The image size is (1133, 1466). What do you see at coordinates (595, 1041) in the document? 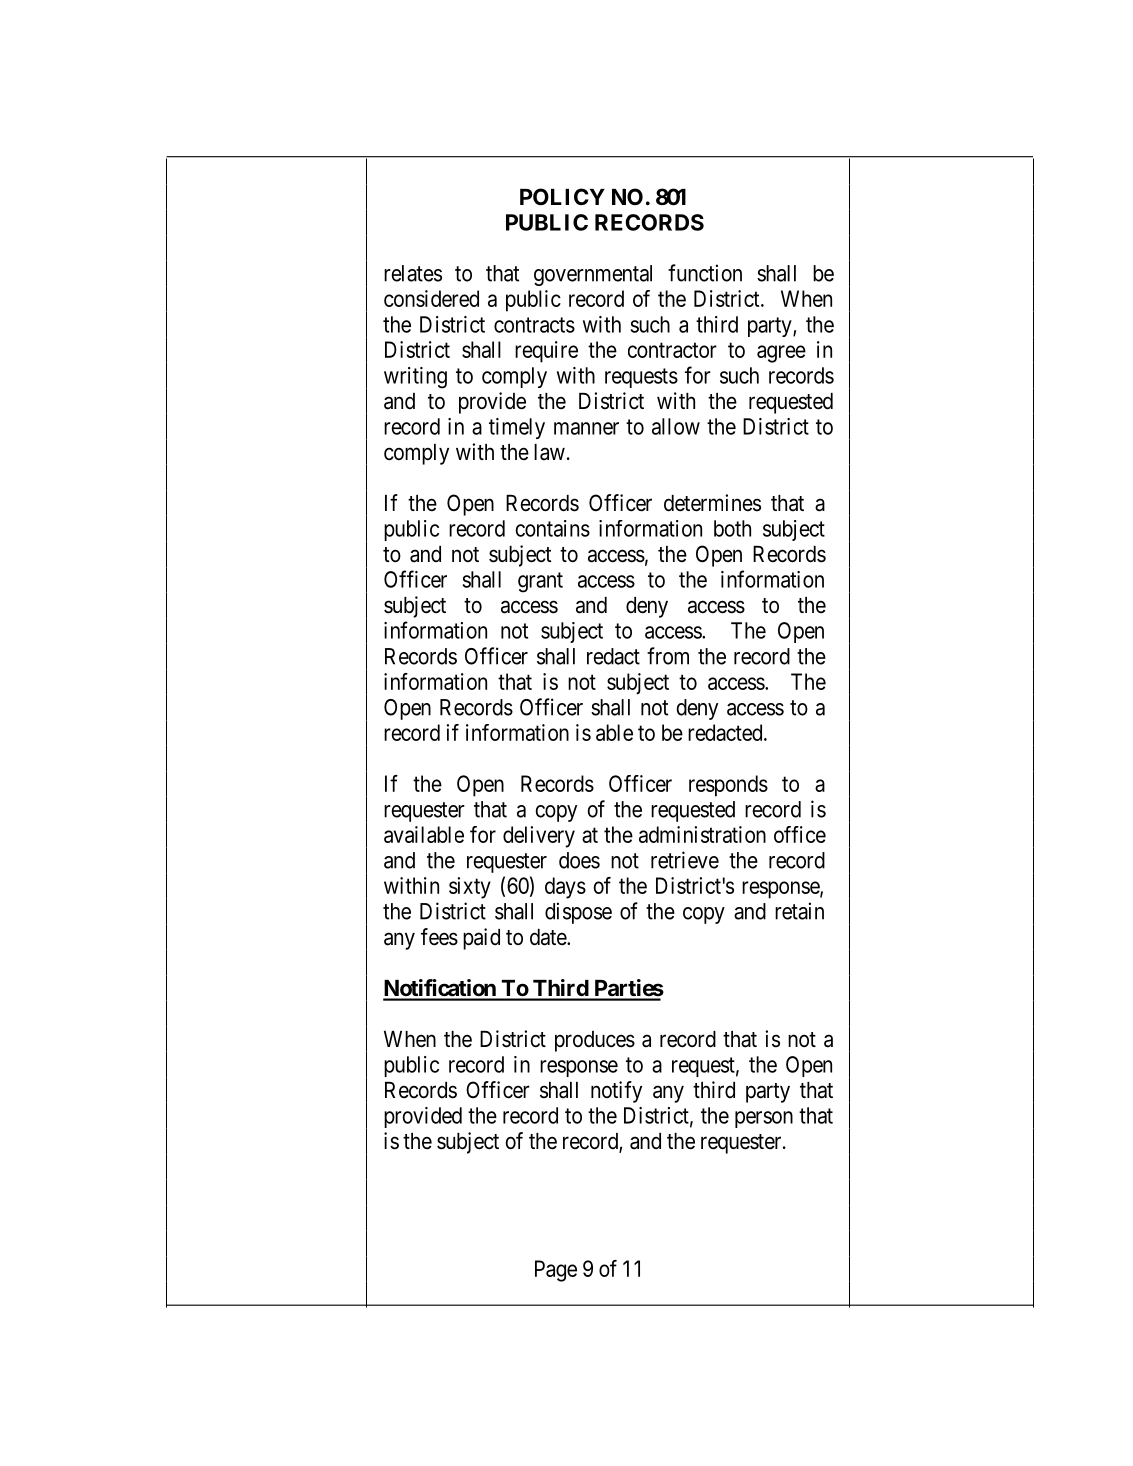
I see `produces` at bounding box center [595, 1041].
